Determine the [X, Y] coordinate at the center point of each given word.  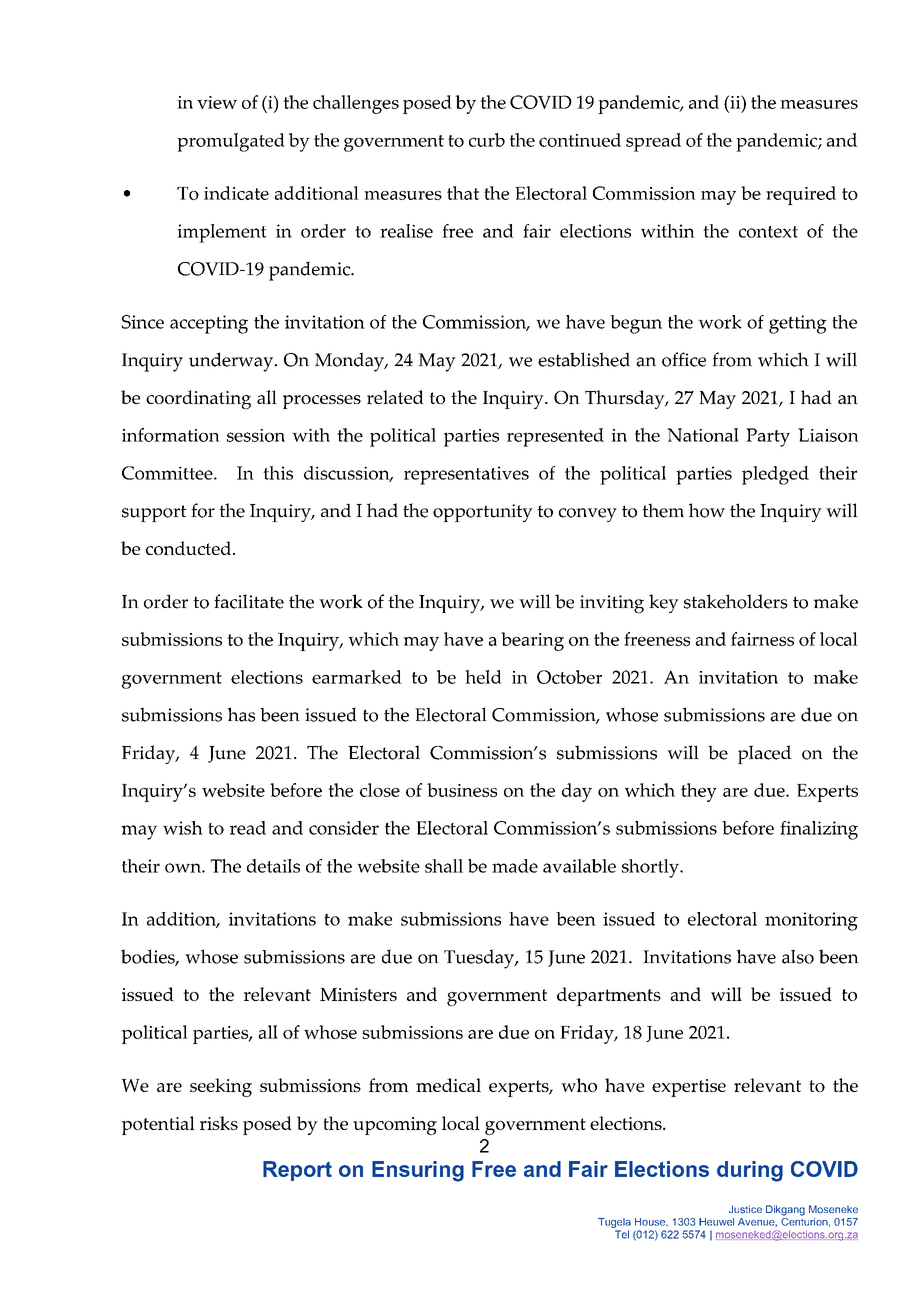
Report [297, 1171]
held [483, 677]
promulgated [231, 142]
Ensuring [418, 1171]
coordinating [198, 399]
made [515, 866]
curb [487, 140]
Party [768, 437]
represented [555, 437]
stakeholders [736, 601]
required [801, 195]
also [798, 956]
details [273, 866]
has [241, 714]
